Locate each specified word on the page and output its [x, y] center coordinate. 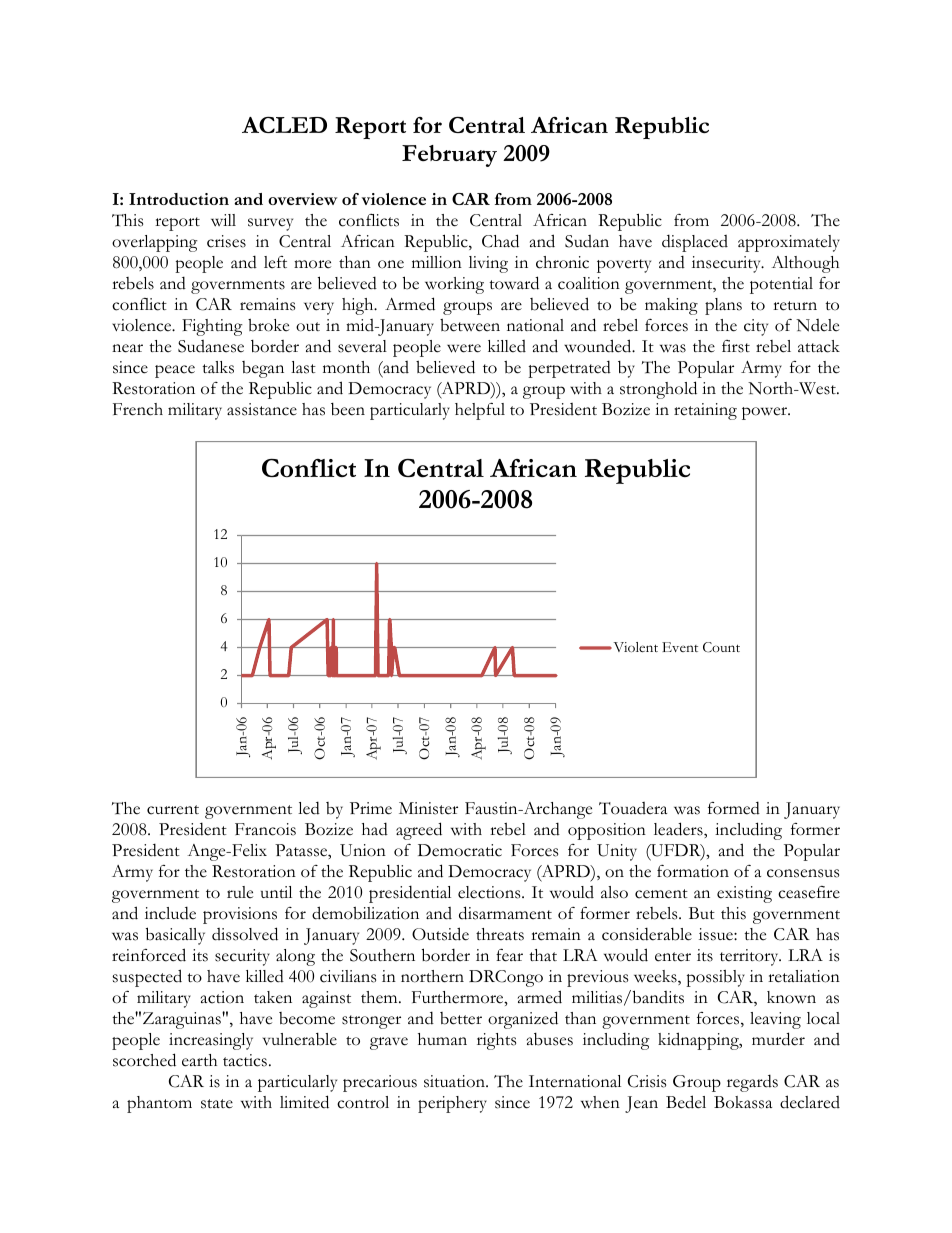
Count [721, 647]
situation [455, 1081]
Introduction [179, 199]
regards [752, 1083]
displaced [695, 243]
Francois [265, 829]
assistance [262, 409]
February [449, 156]
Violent [634, 647]
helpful [480, 411]
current [173, 810]
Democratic [460, 850]
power [765, 413]
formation [693, 871]
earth [199, 1060]
